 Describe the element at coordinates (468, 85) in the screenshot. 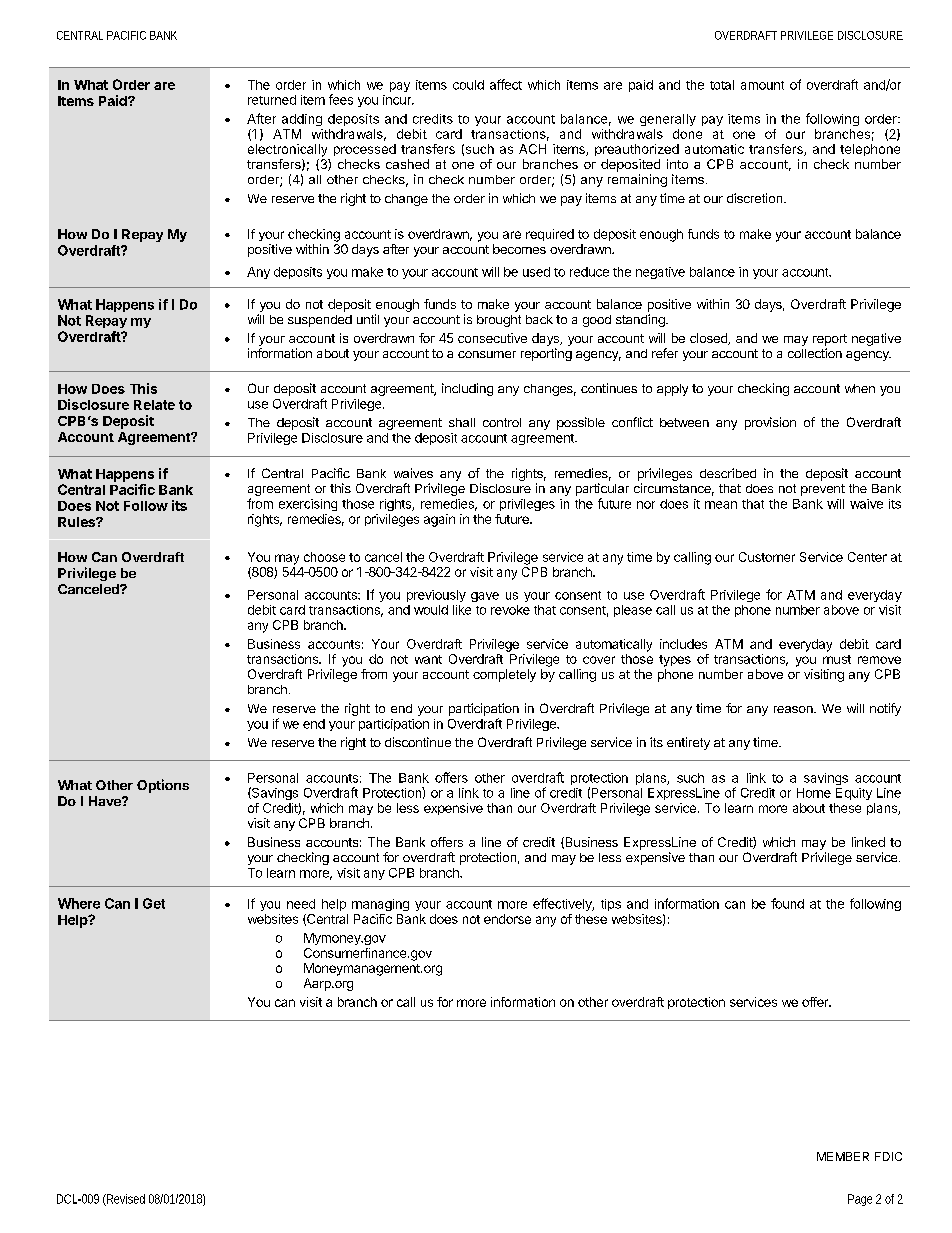

I see `could` at that location.
